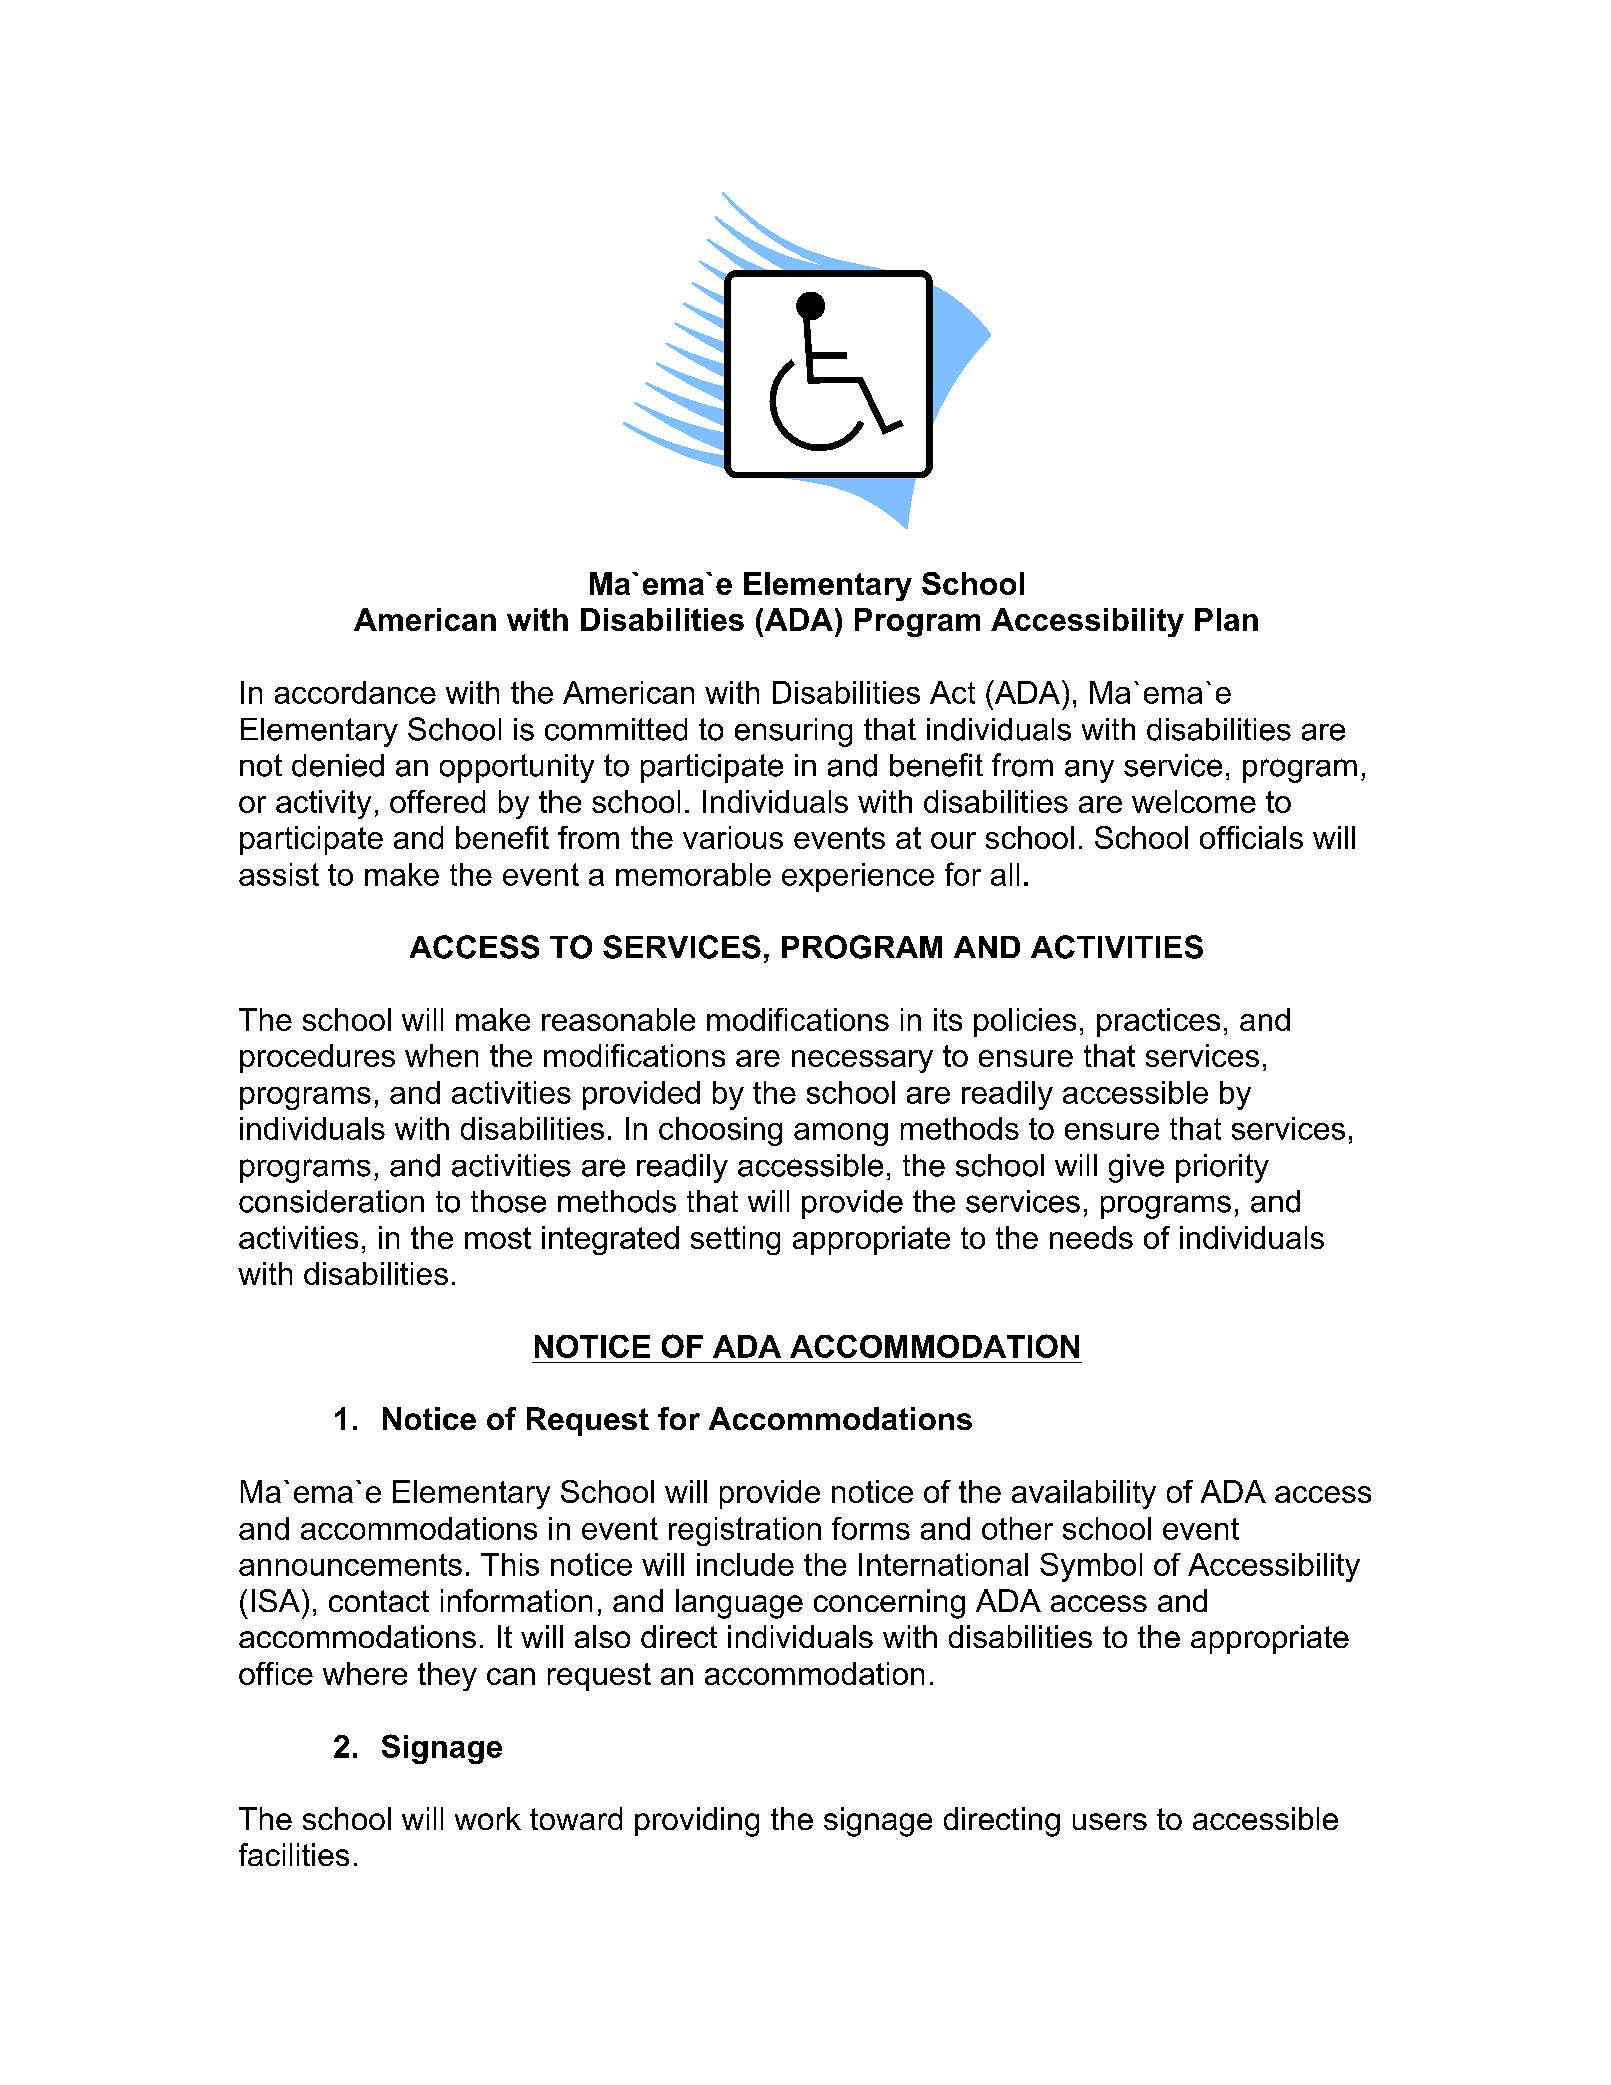 Image resolution: width=1611 pixels, height=2085 pixels. Describe the element at coordinates (355, 692) in the image. I see `accordance` at that location.
